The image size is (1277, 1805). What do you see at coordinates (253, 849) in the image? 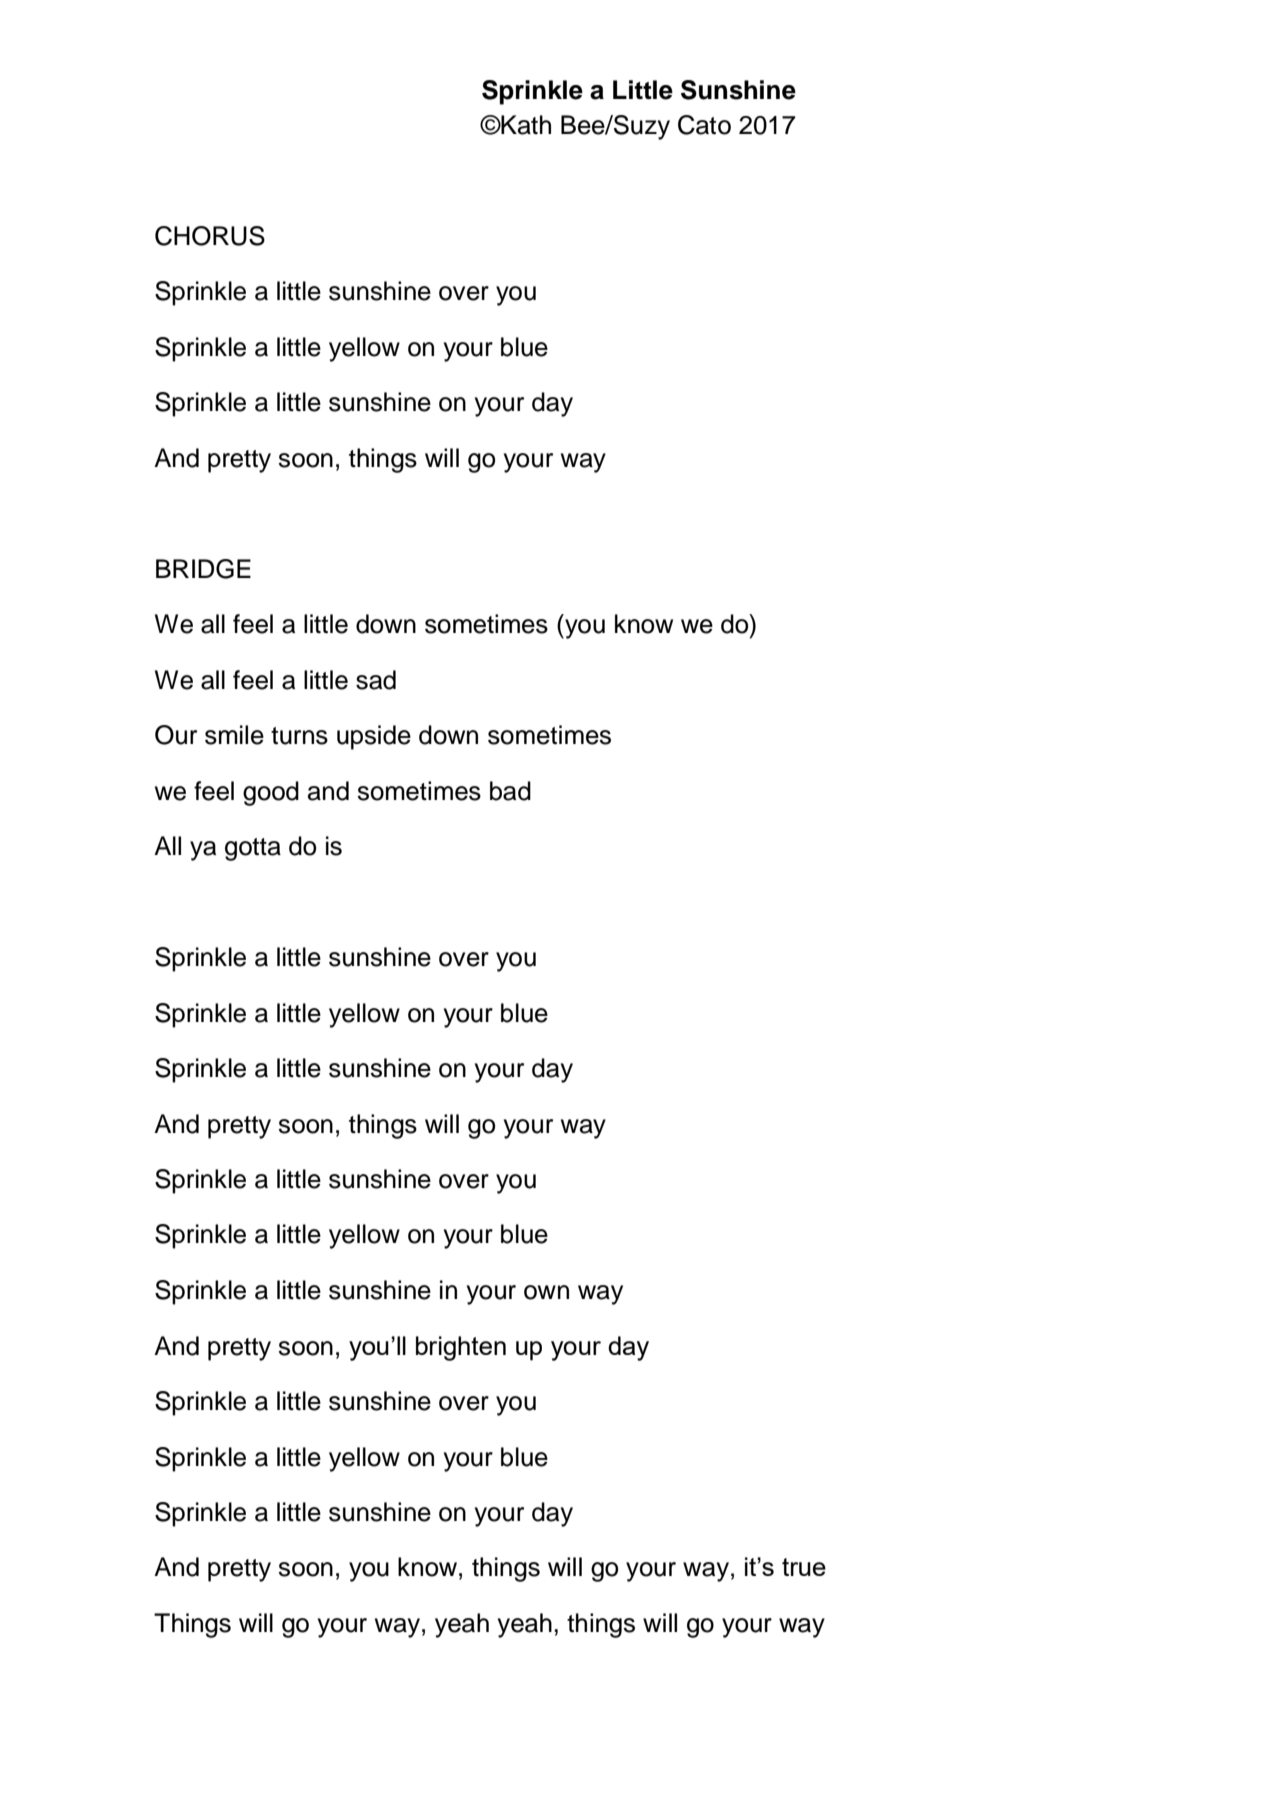
I see `gotta` at bounding box center [253, 849].
